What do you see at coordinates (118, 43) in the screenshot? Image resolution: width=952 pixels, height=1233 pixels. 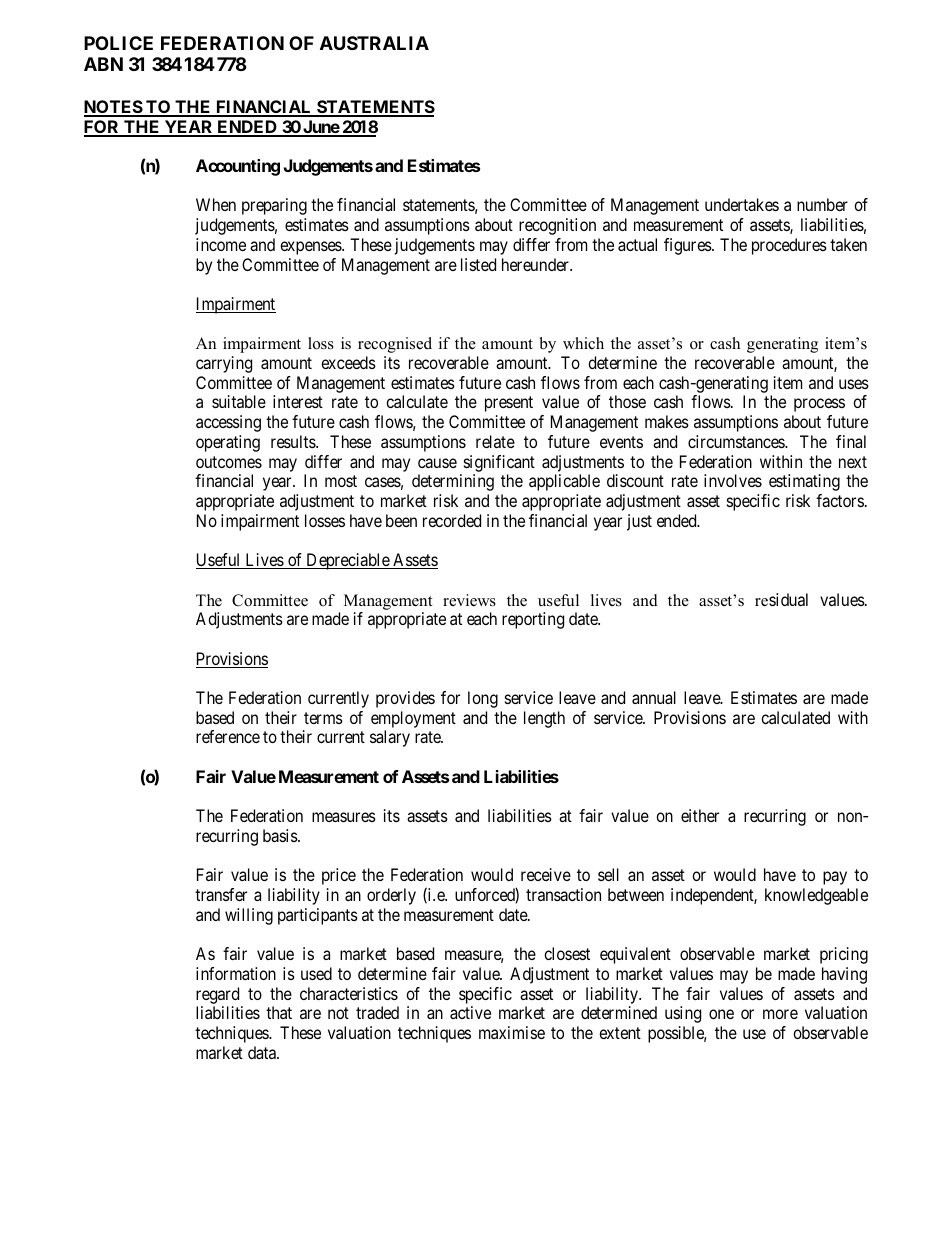 I see `POLICE` at bounding box center [118, 43].
